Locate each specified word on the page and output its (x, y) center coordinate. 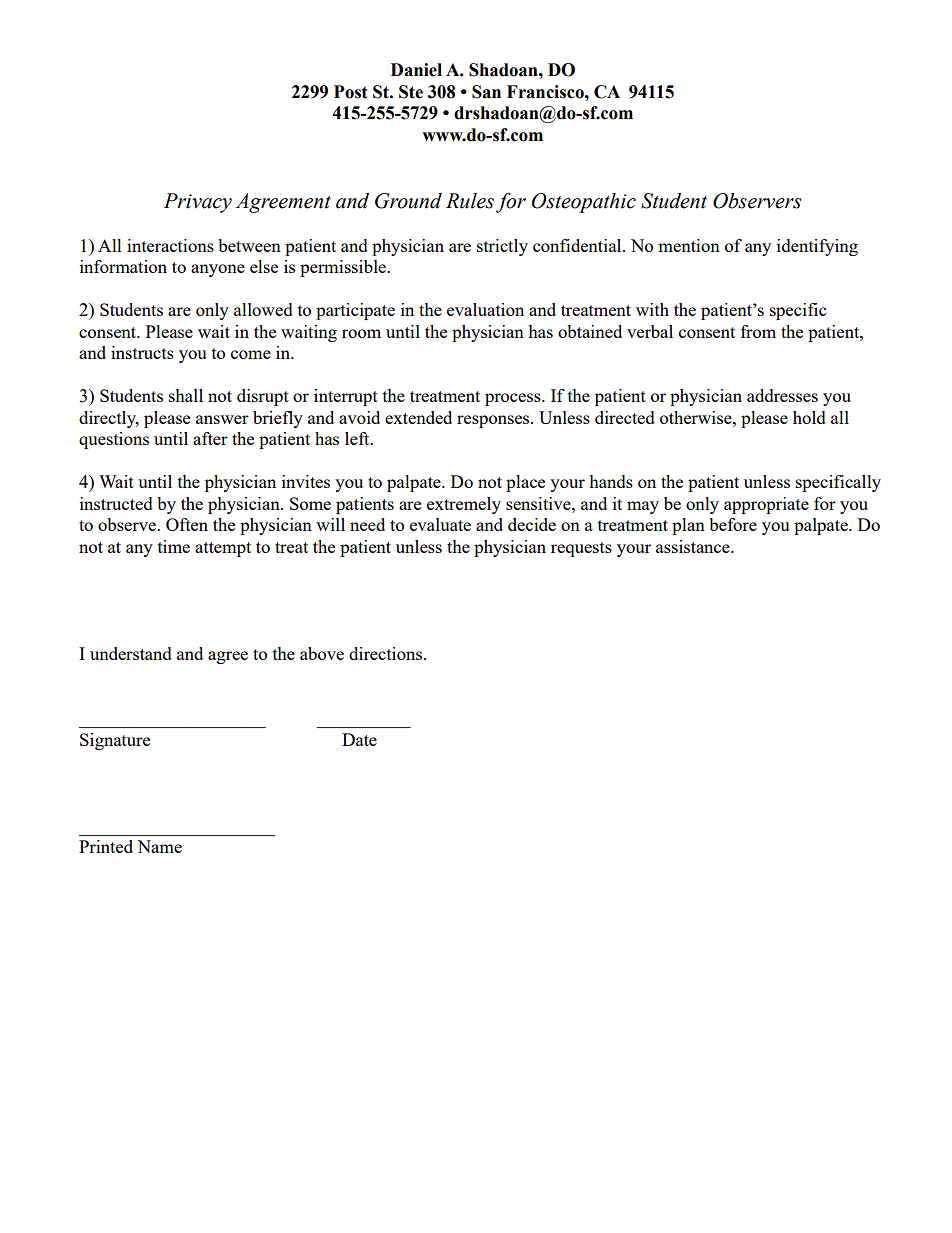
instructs (142, 352)
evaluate (440, 524)
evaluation (485, 309)
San (486, 92)
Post (351, 92)
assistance (694, 546)
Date (359, 739)
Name (159, 846)
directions (387, 653)
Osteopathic (584, 203)
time (174, 546)
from (758, 331)
